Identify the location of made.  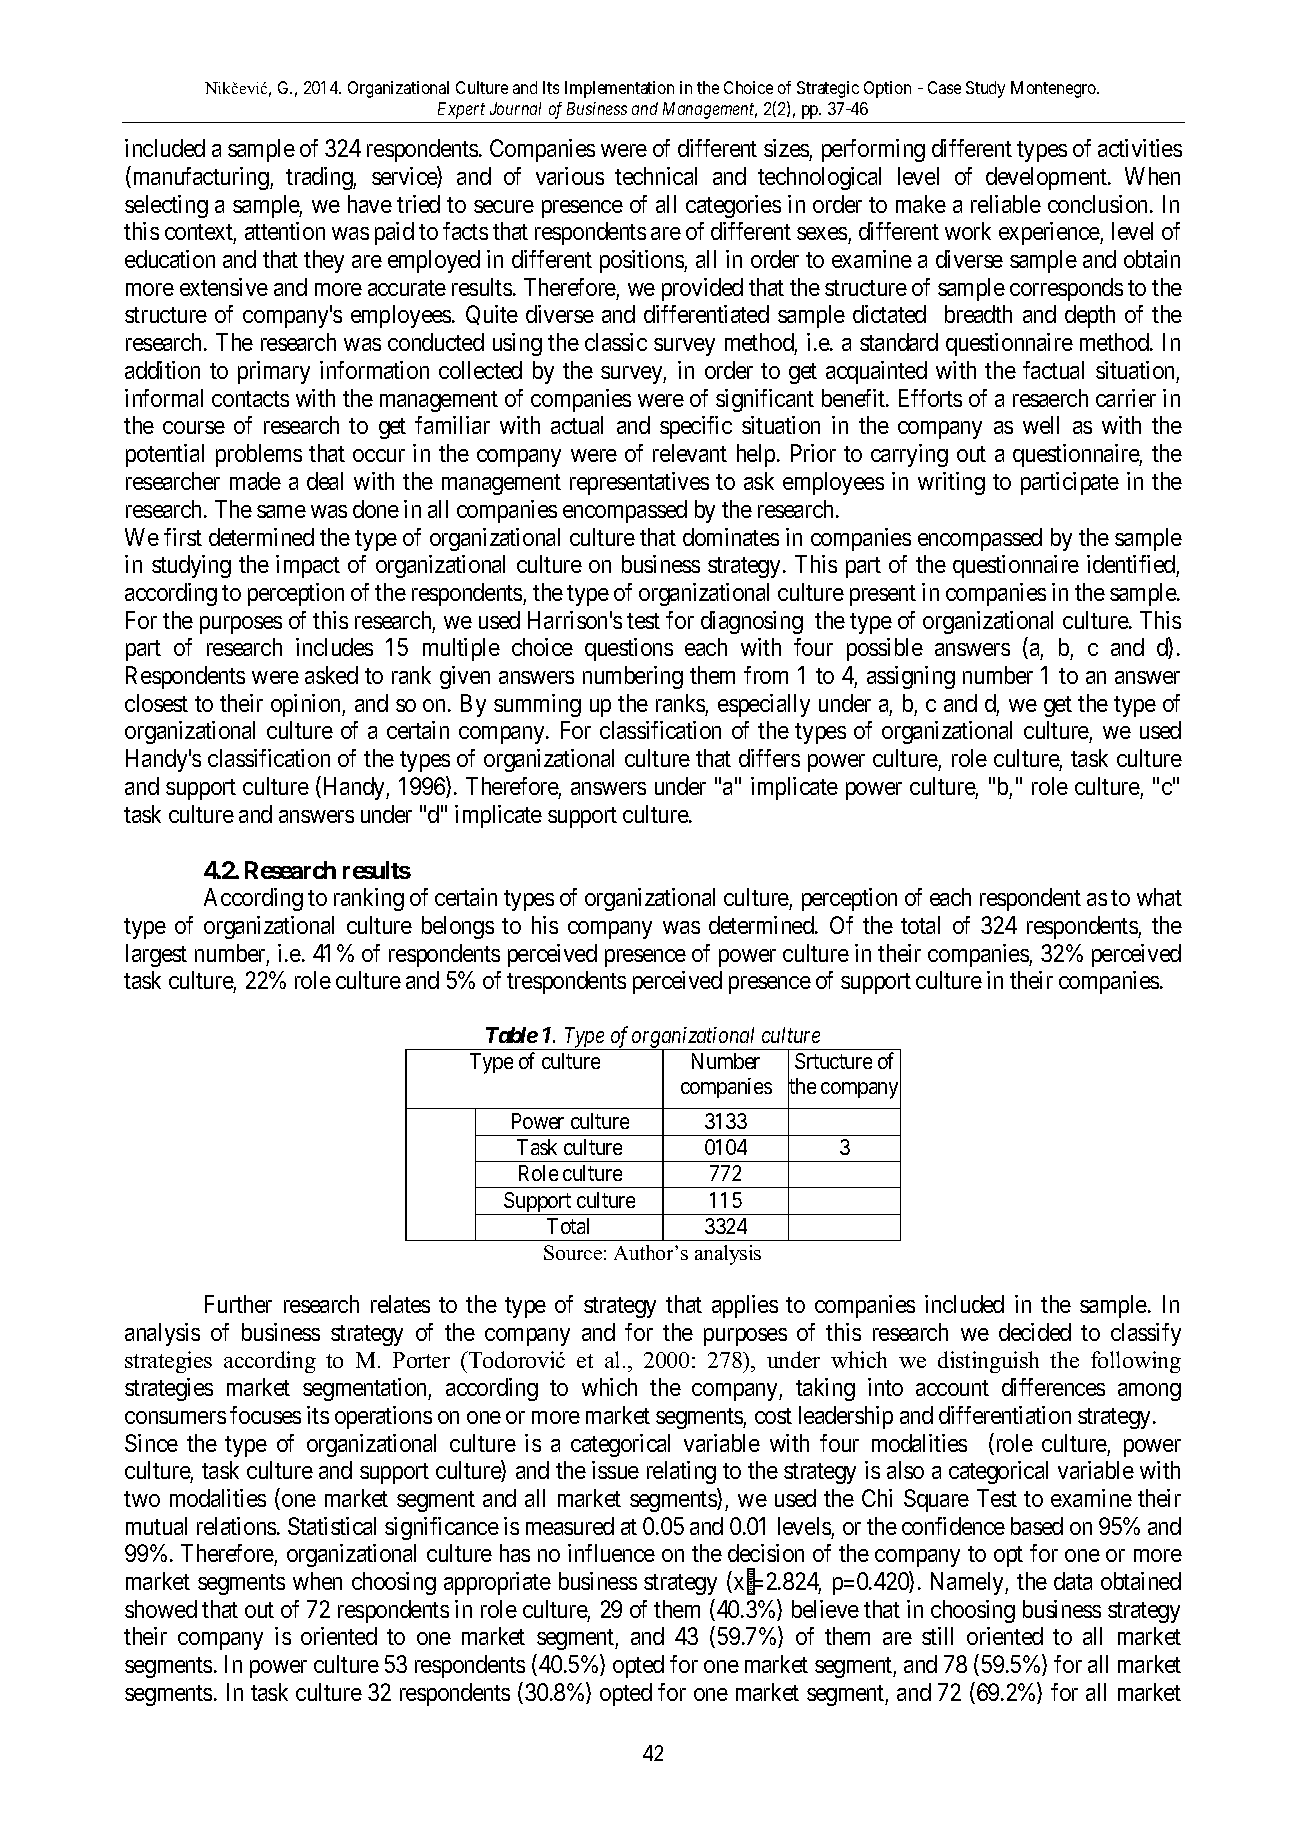
(255, 481).
